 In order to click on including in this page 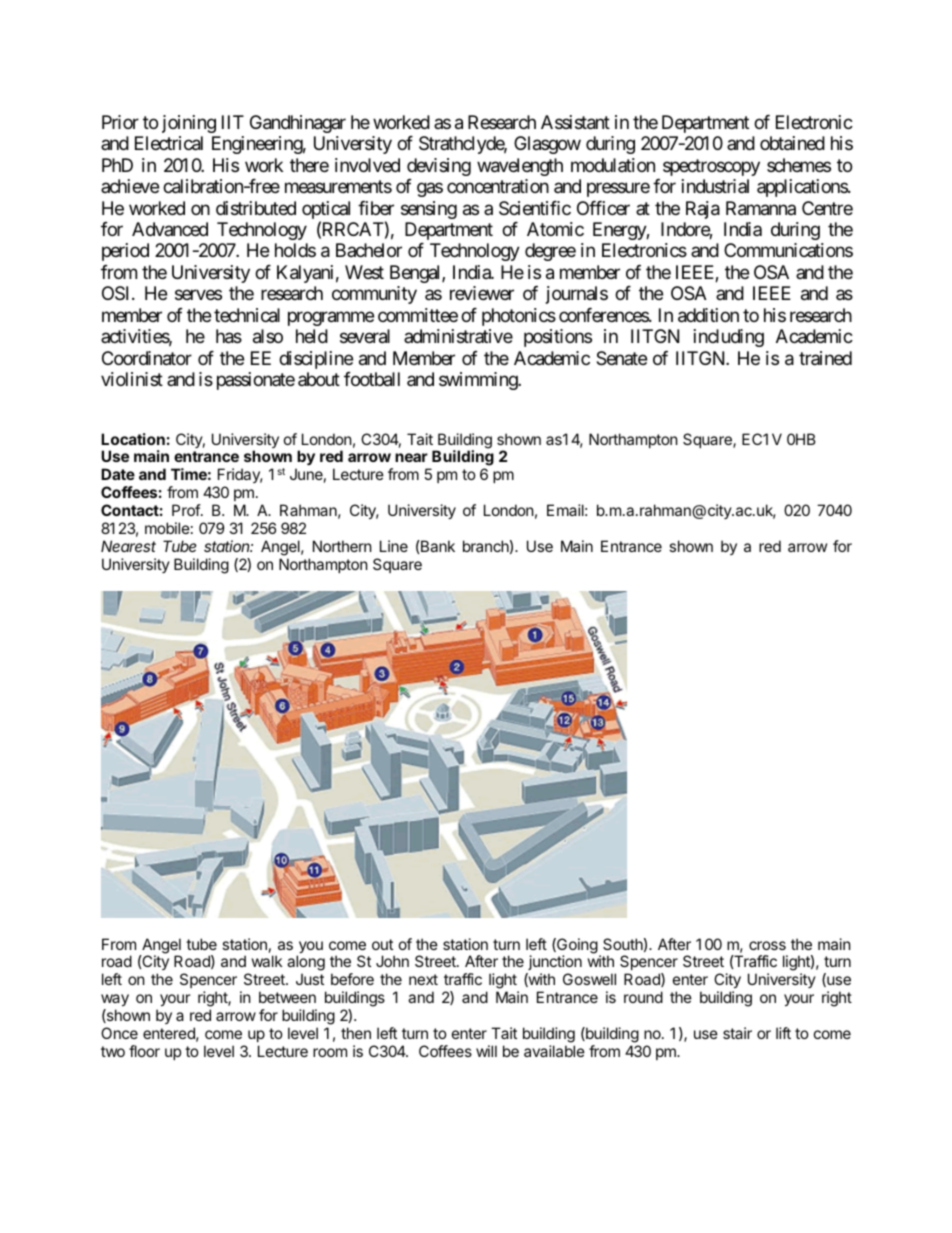, I will do `click(729, 338)`.
